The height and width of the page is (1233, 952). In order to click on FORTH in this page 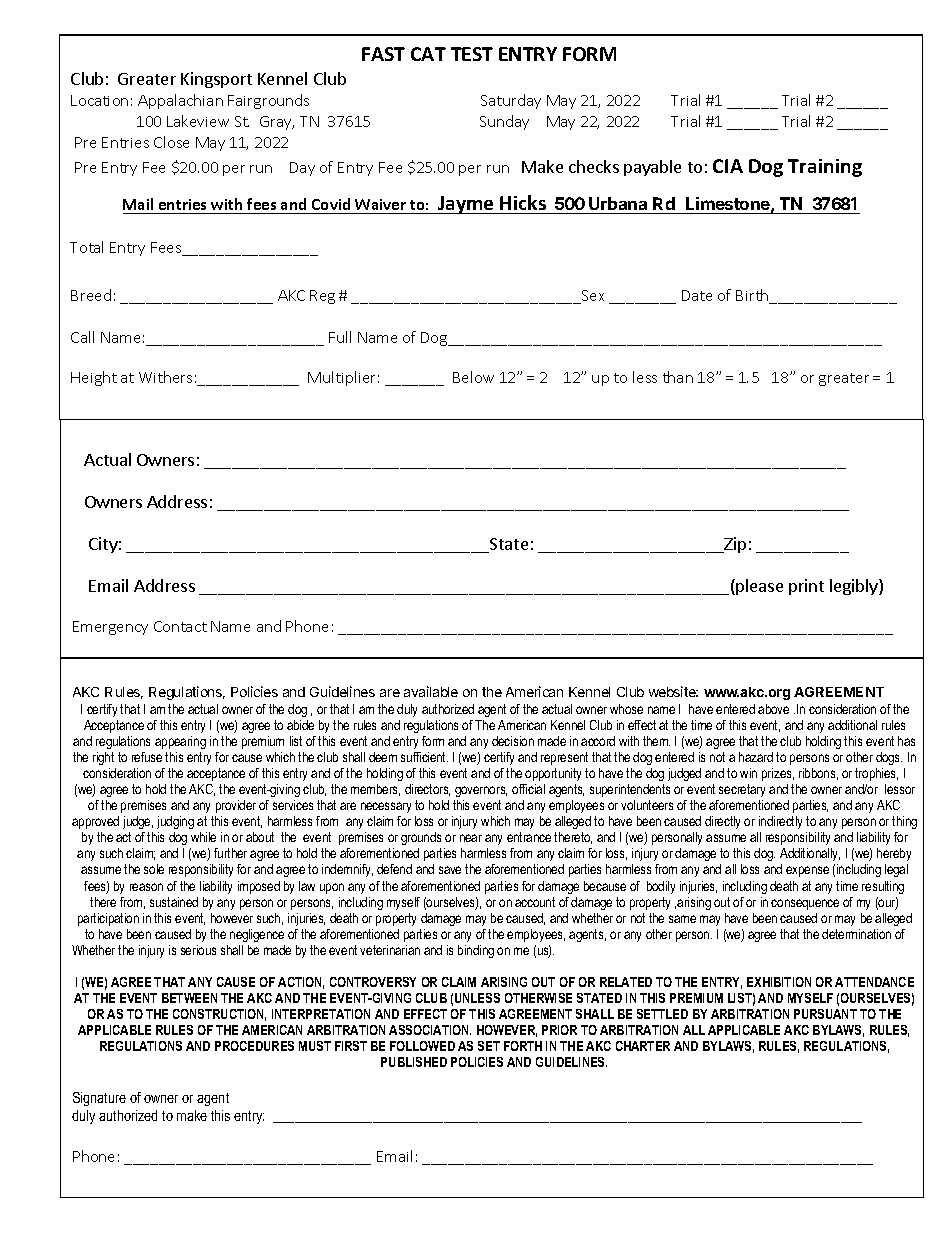, I will do `click(523, 1046)`.
